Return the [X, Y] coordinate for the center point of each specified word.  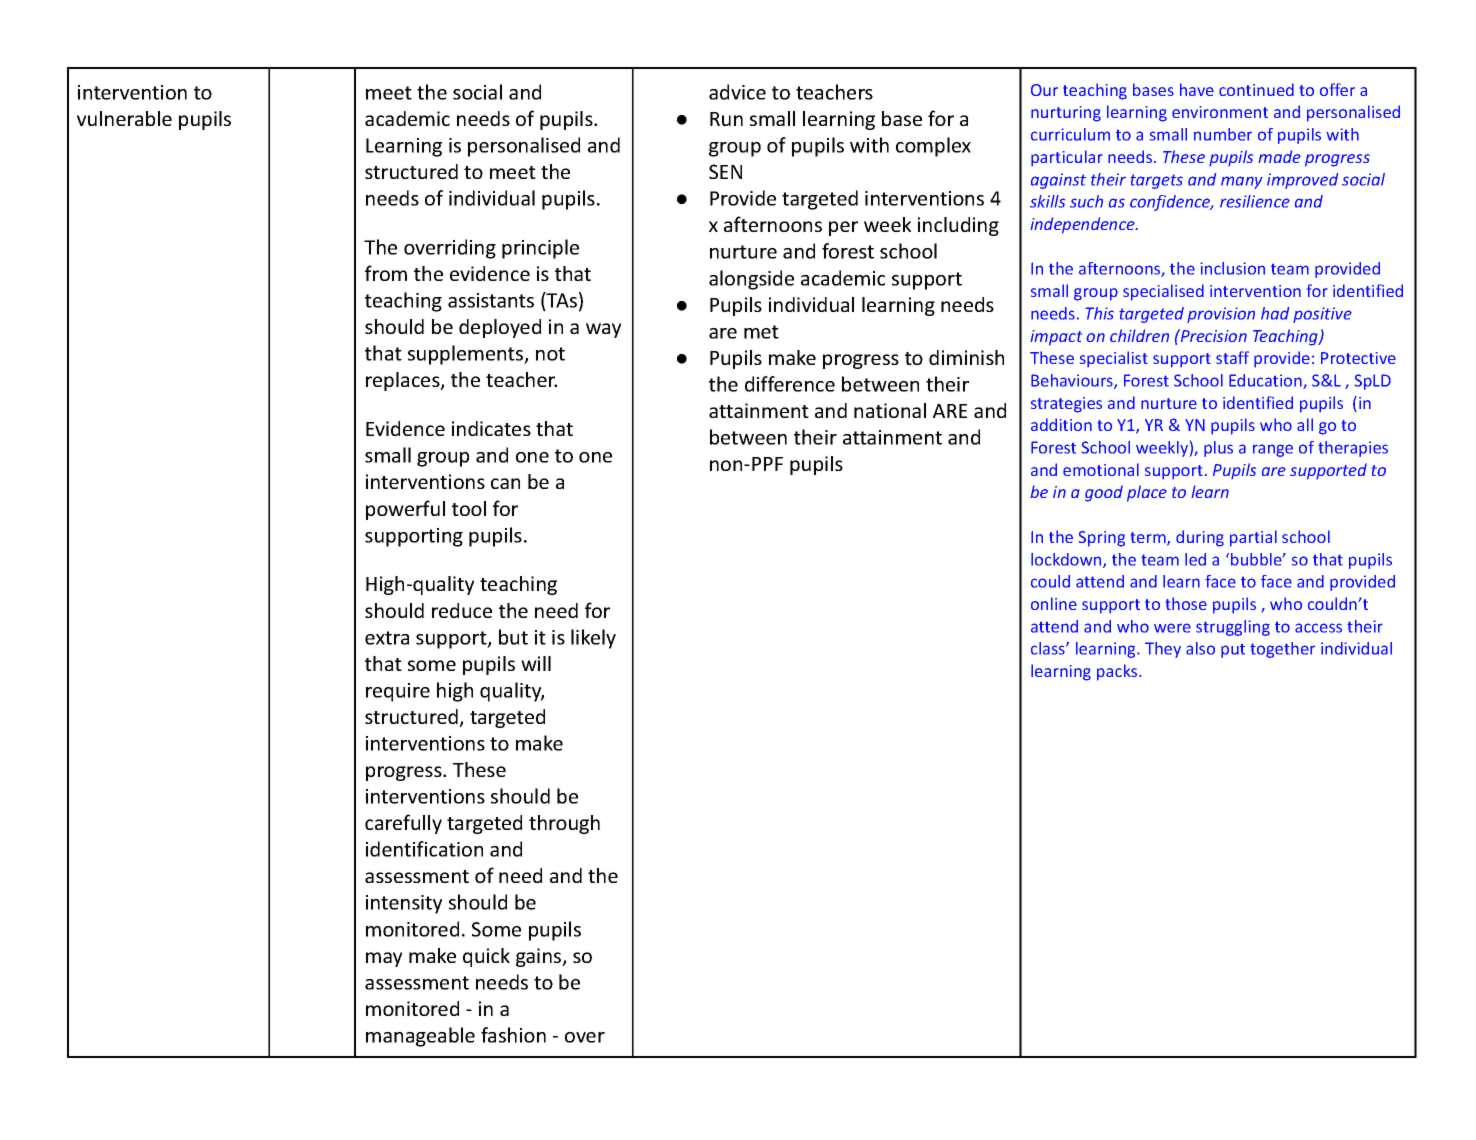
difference [790, 384]
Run [726, 119]
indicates [491, 428]
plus [1218, 449]
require [398, 692]
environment [1220, 112]
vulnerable [124, 118]
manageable [420, 1037]
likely [593, 639]
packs [1118, 672]
